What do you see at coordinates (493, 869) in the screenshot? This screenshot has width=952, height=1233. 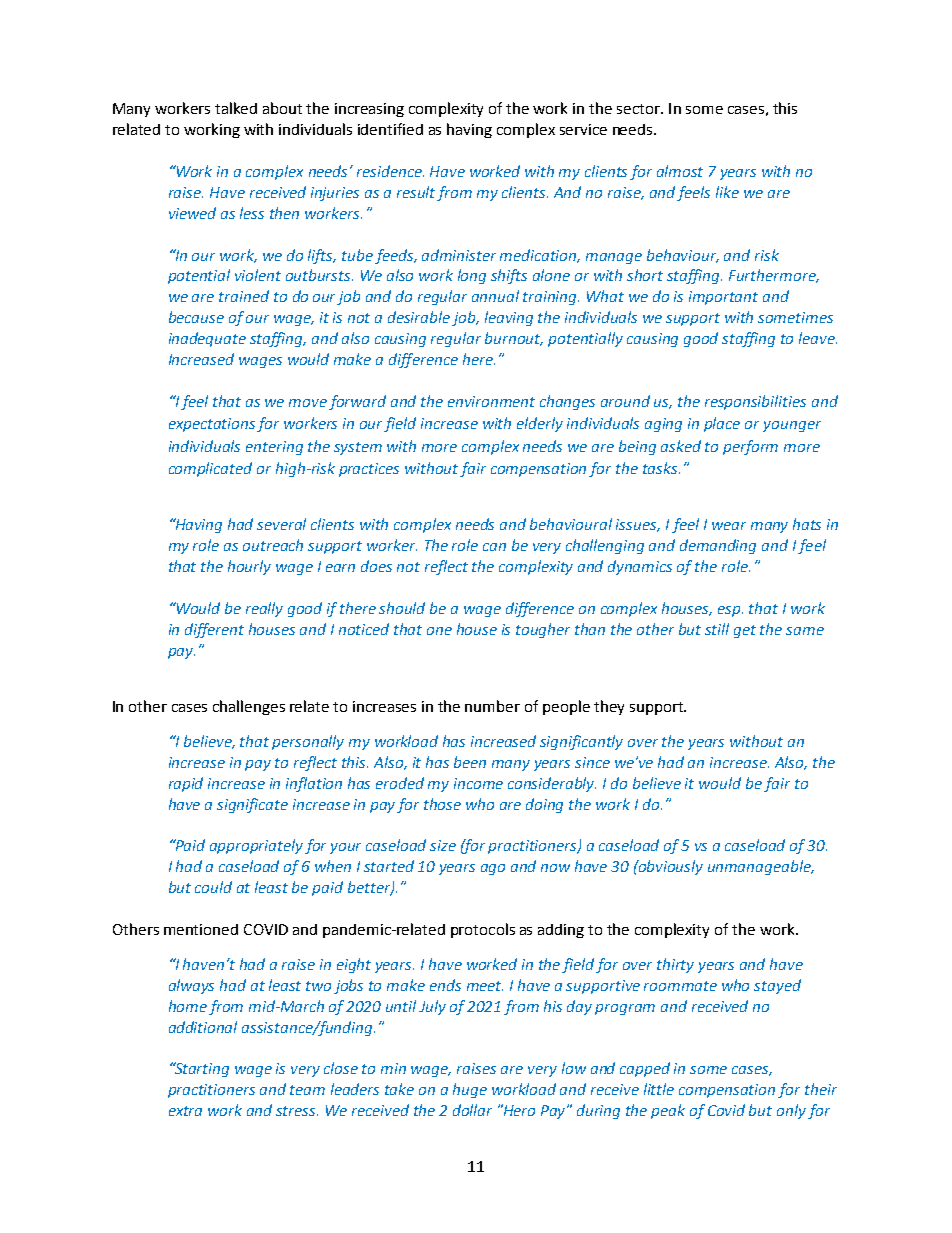 I see `ago` at bounding box center [493, 869].
